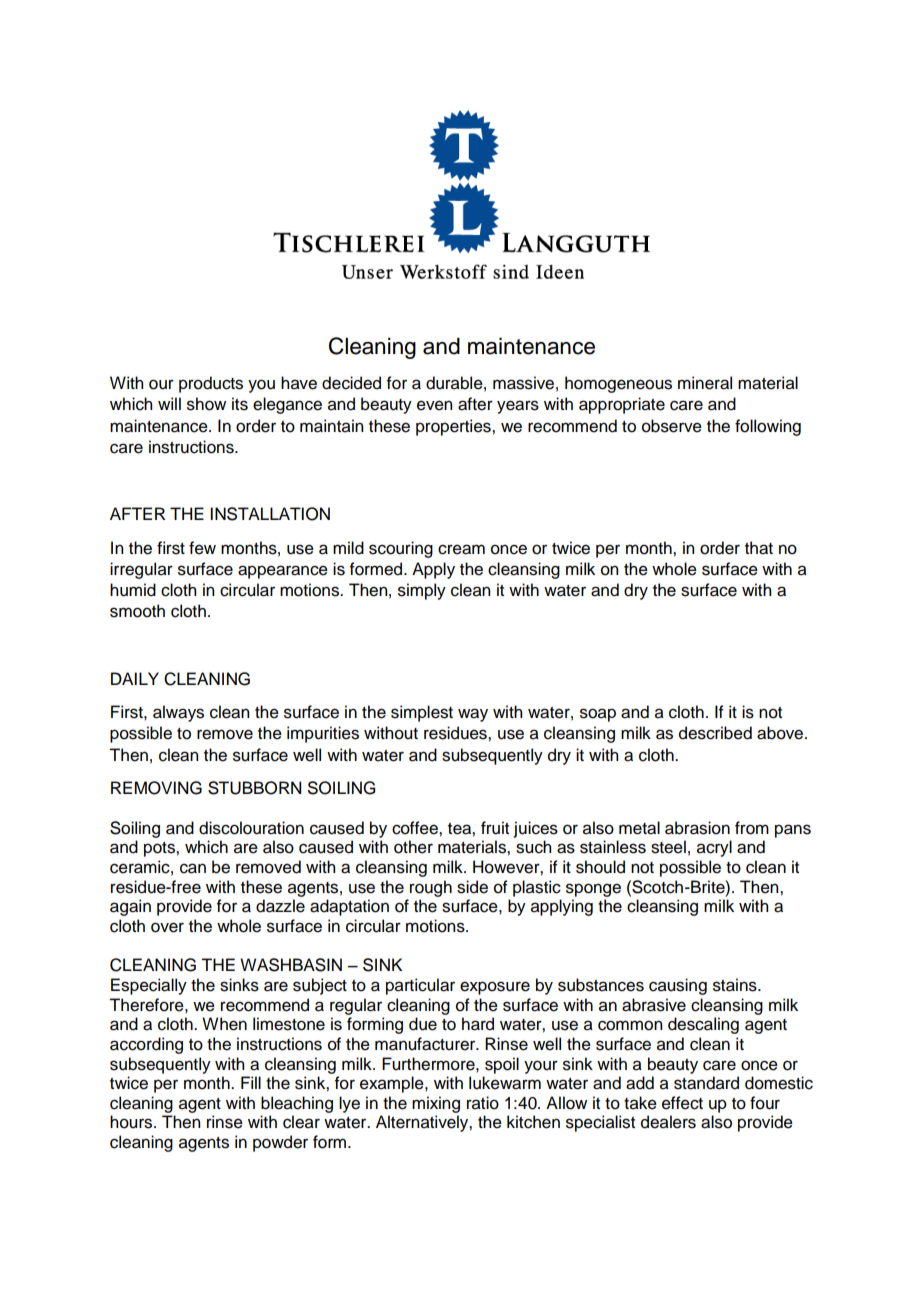 The height and width of the screenshot is (1308, 924). Describe the element at coordinates (132, 1122) in the screenshot. I see `hours` at that location.
